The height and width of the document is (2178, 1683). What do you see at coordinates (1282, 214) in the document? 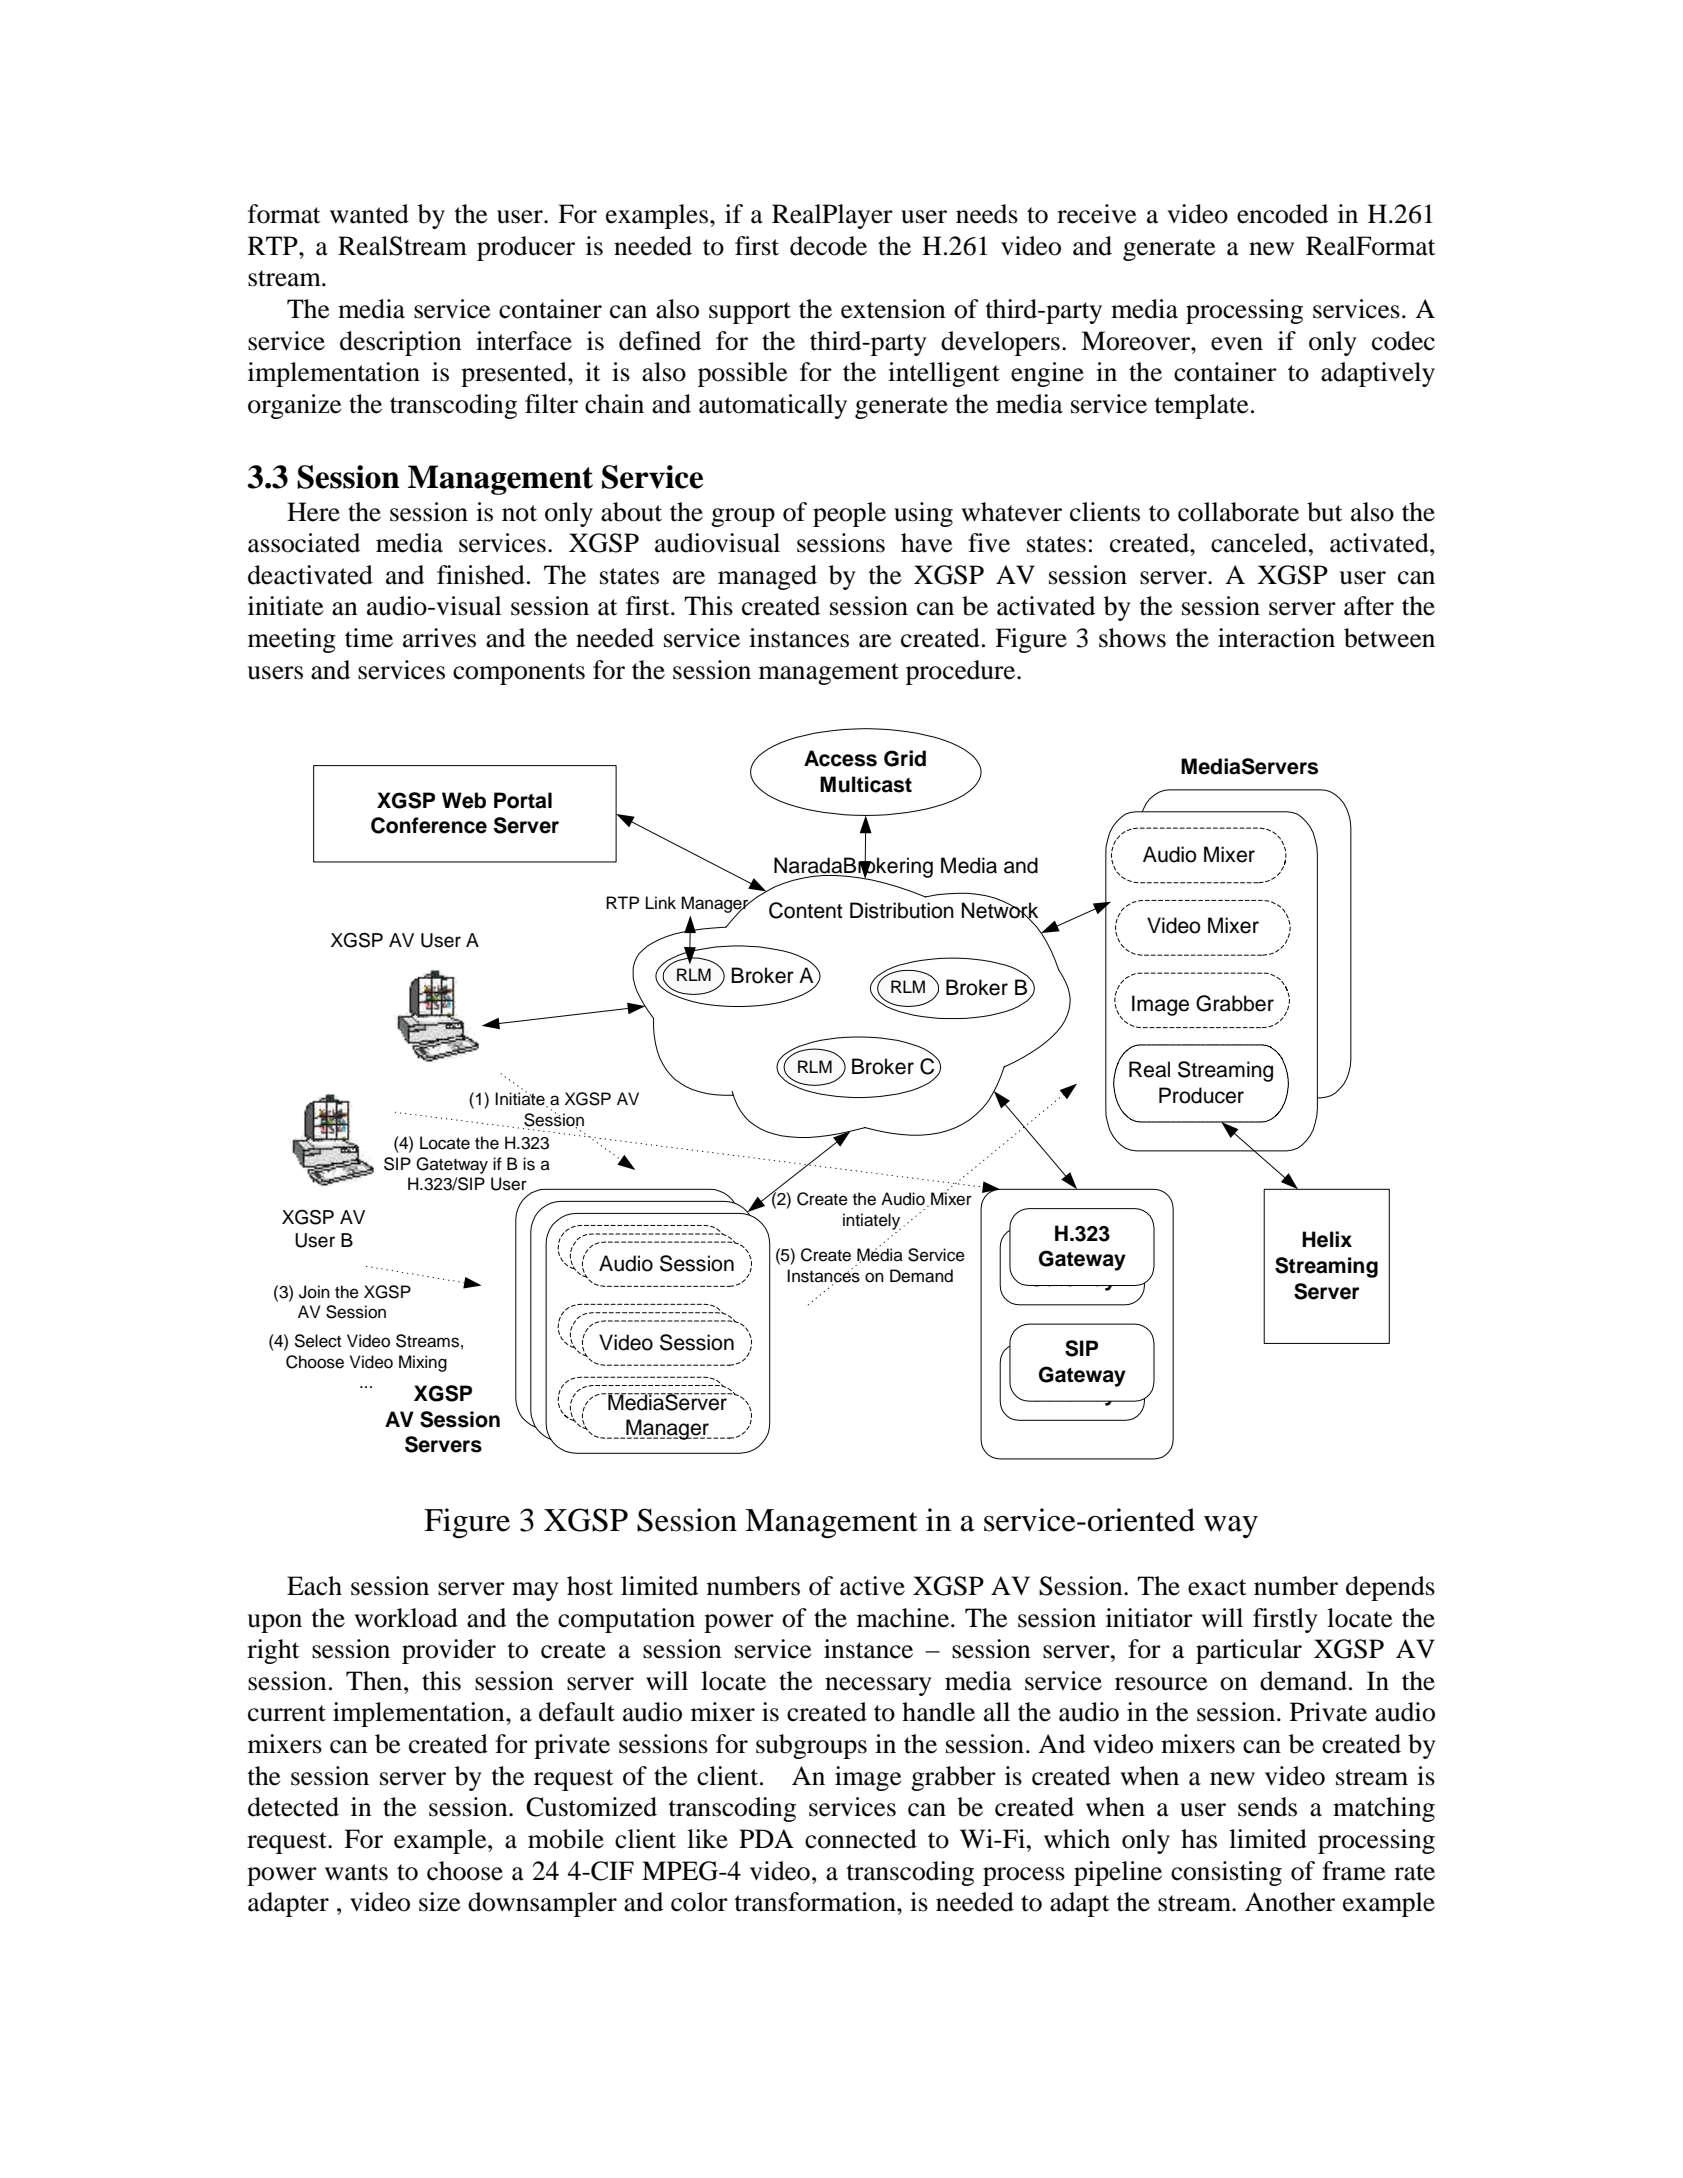
I see `encoded` at bounding box center [1282, 214].
